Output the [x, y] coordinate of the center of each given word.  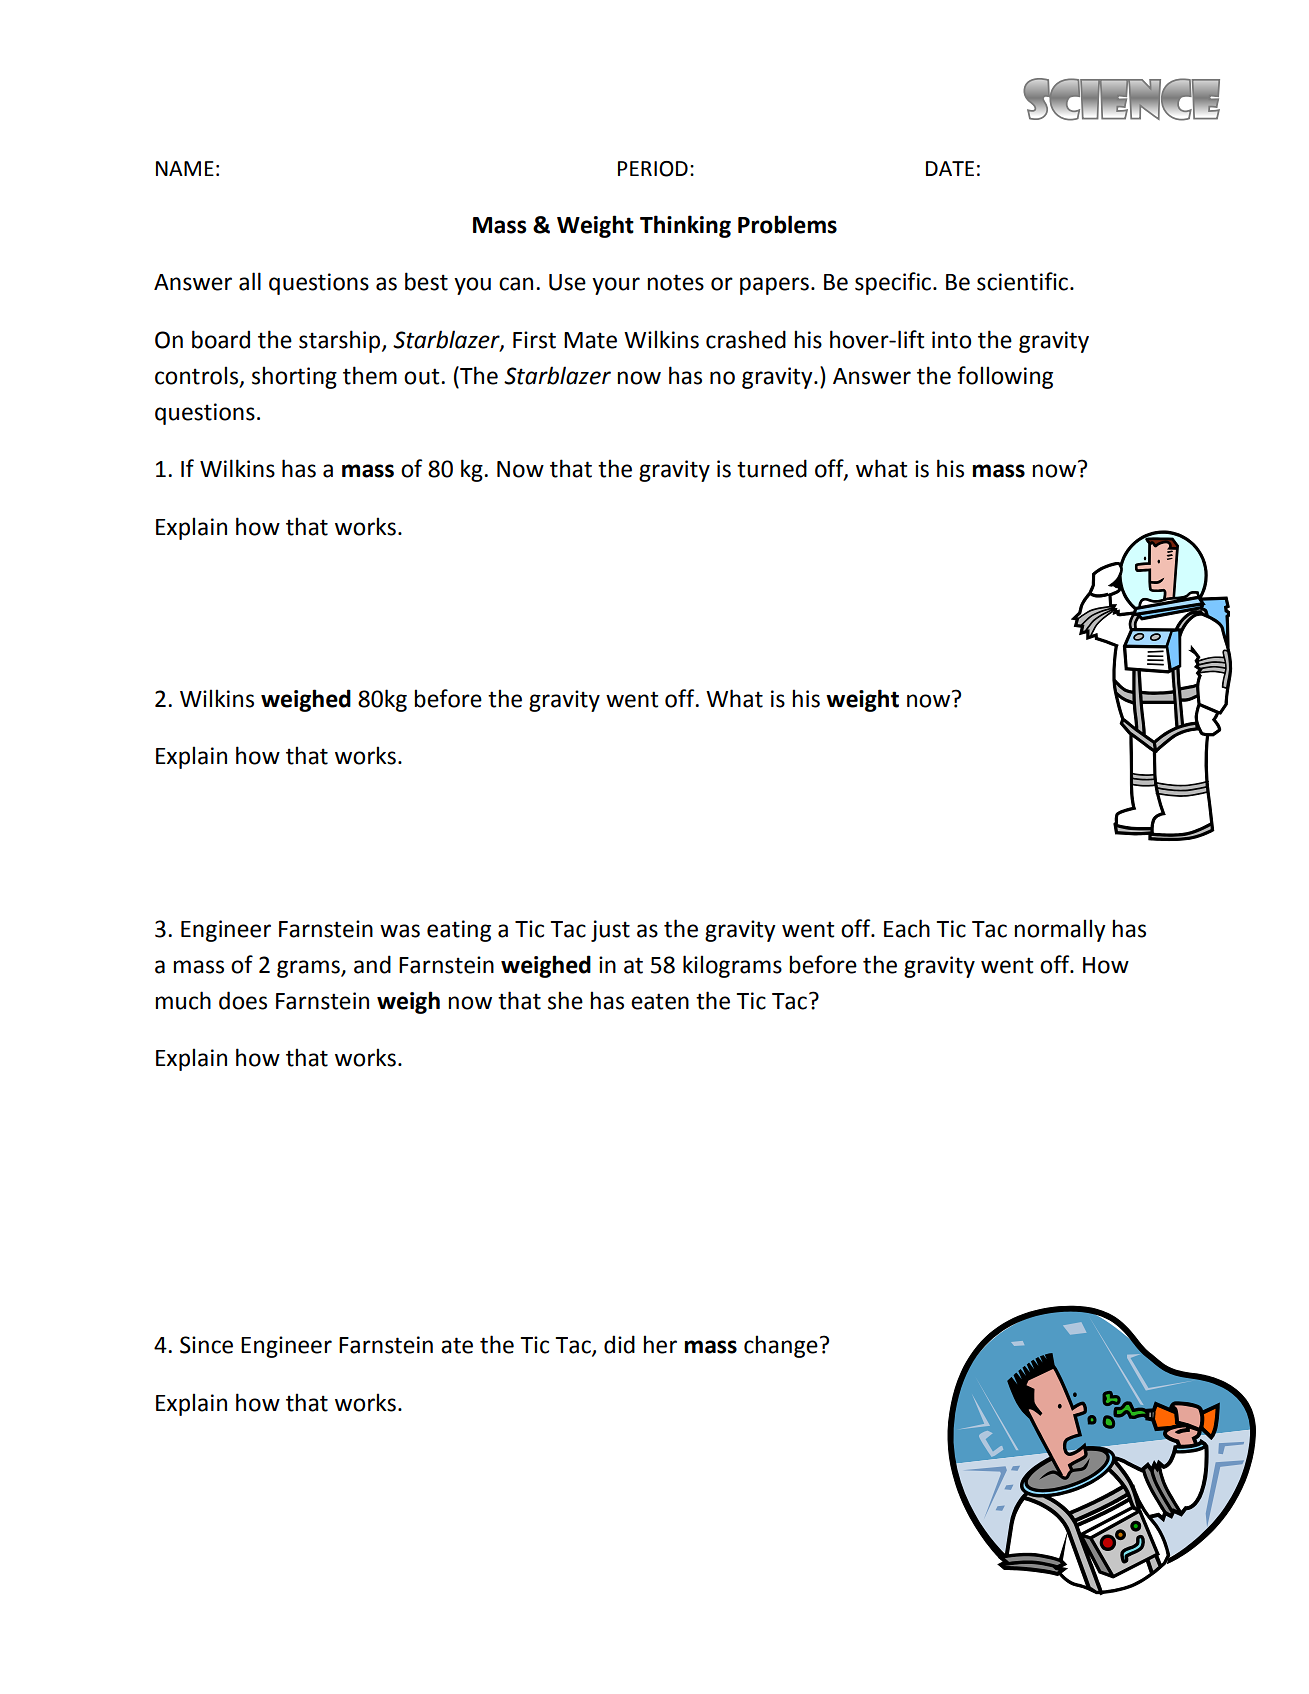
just [610, 931]
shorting [294, 377]
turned [772, 468]
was [400, 931]
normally [1060, 930]
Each [907, 928]
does [243, 1000]
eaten [660, 1001]
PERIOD [653, 169]
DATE [950, 168]
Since [206, 1345]
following [1005, 377]
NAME [185, 168]
